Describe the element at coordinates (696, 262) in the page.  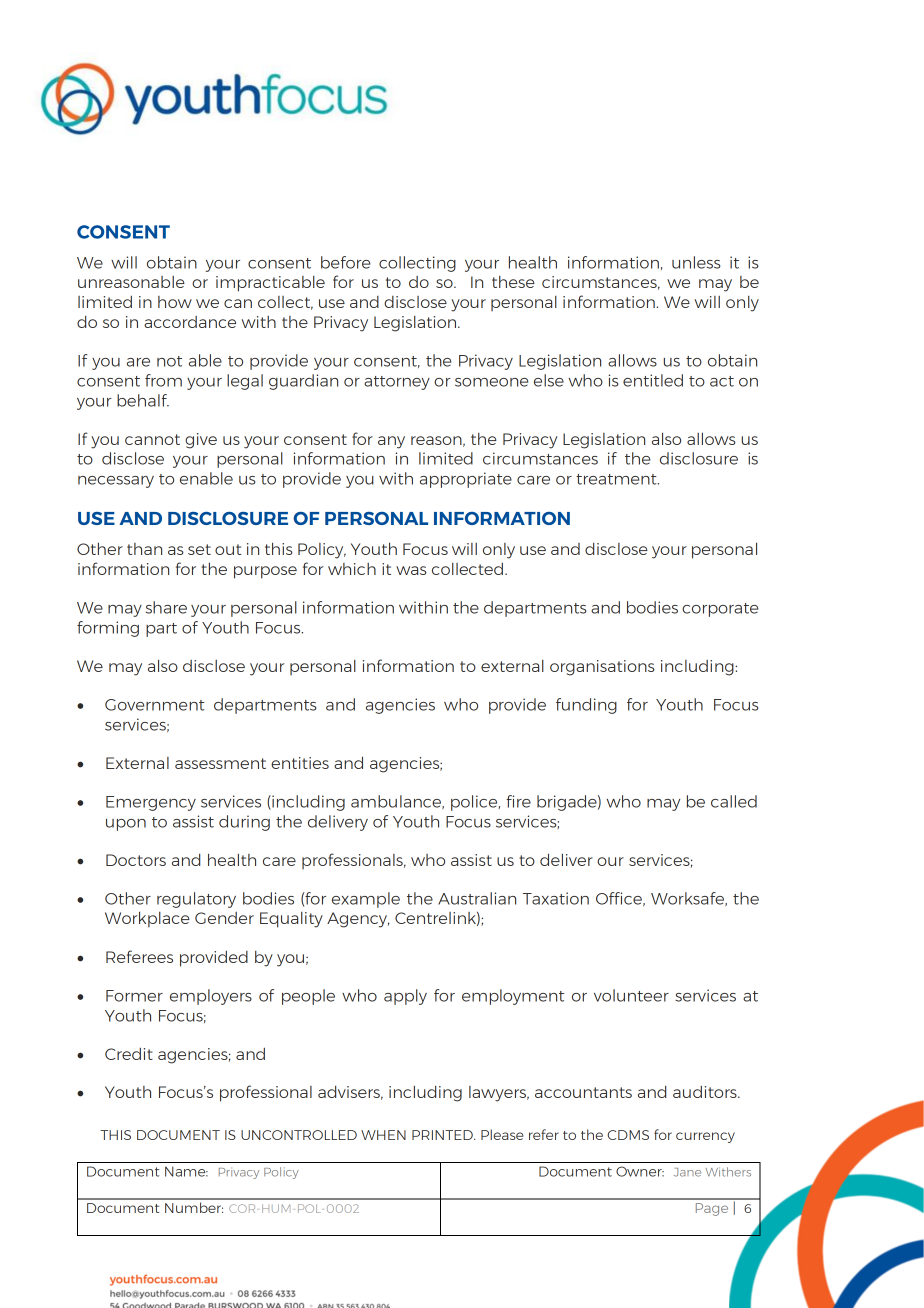
I see `unless` at that location.
